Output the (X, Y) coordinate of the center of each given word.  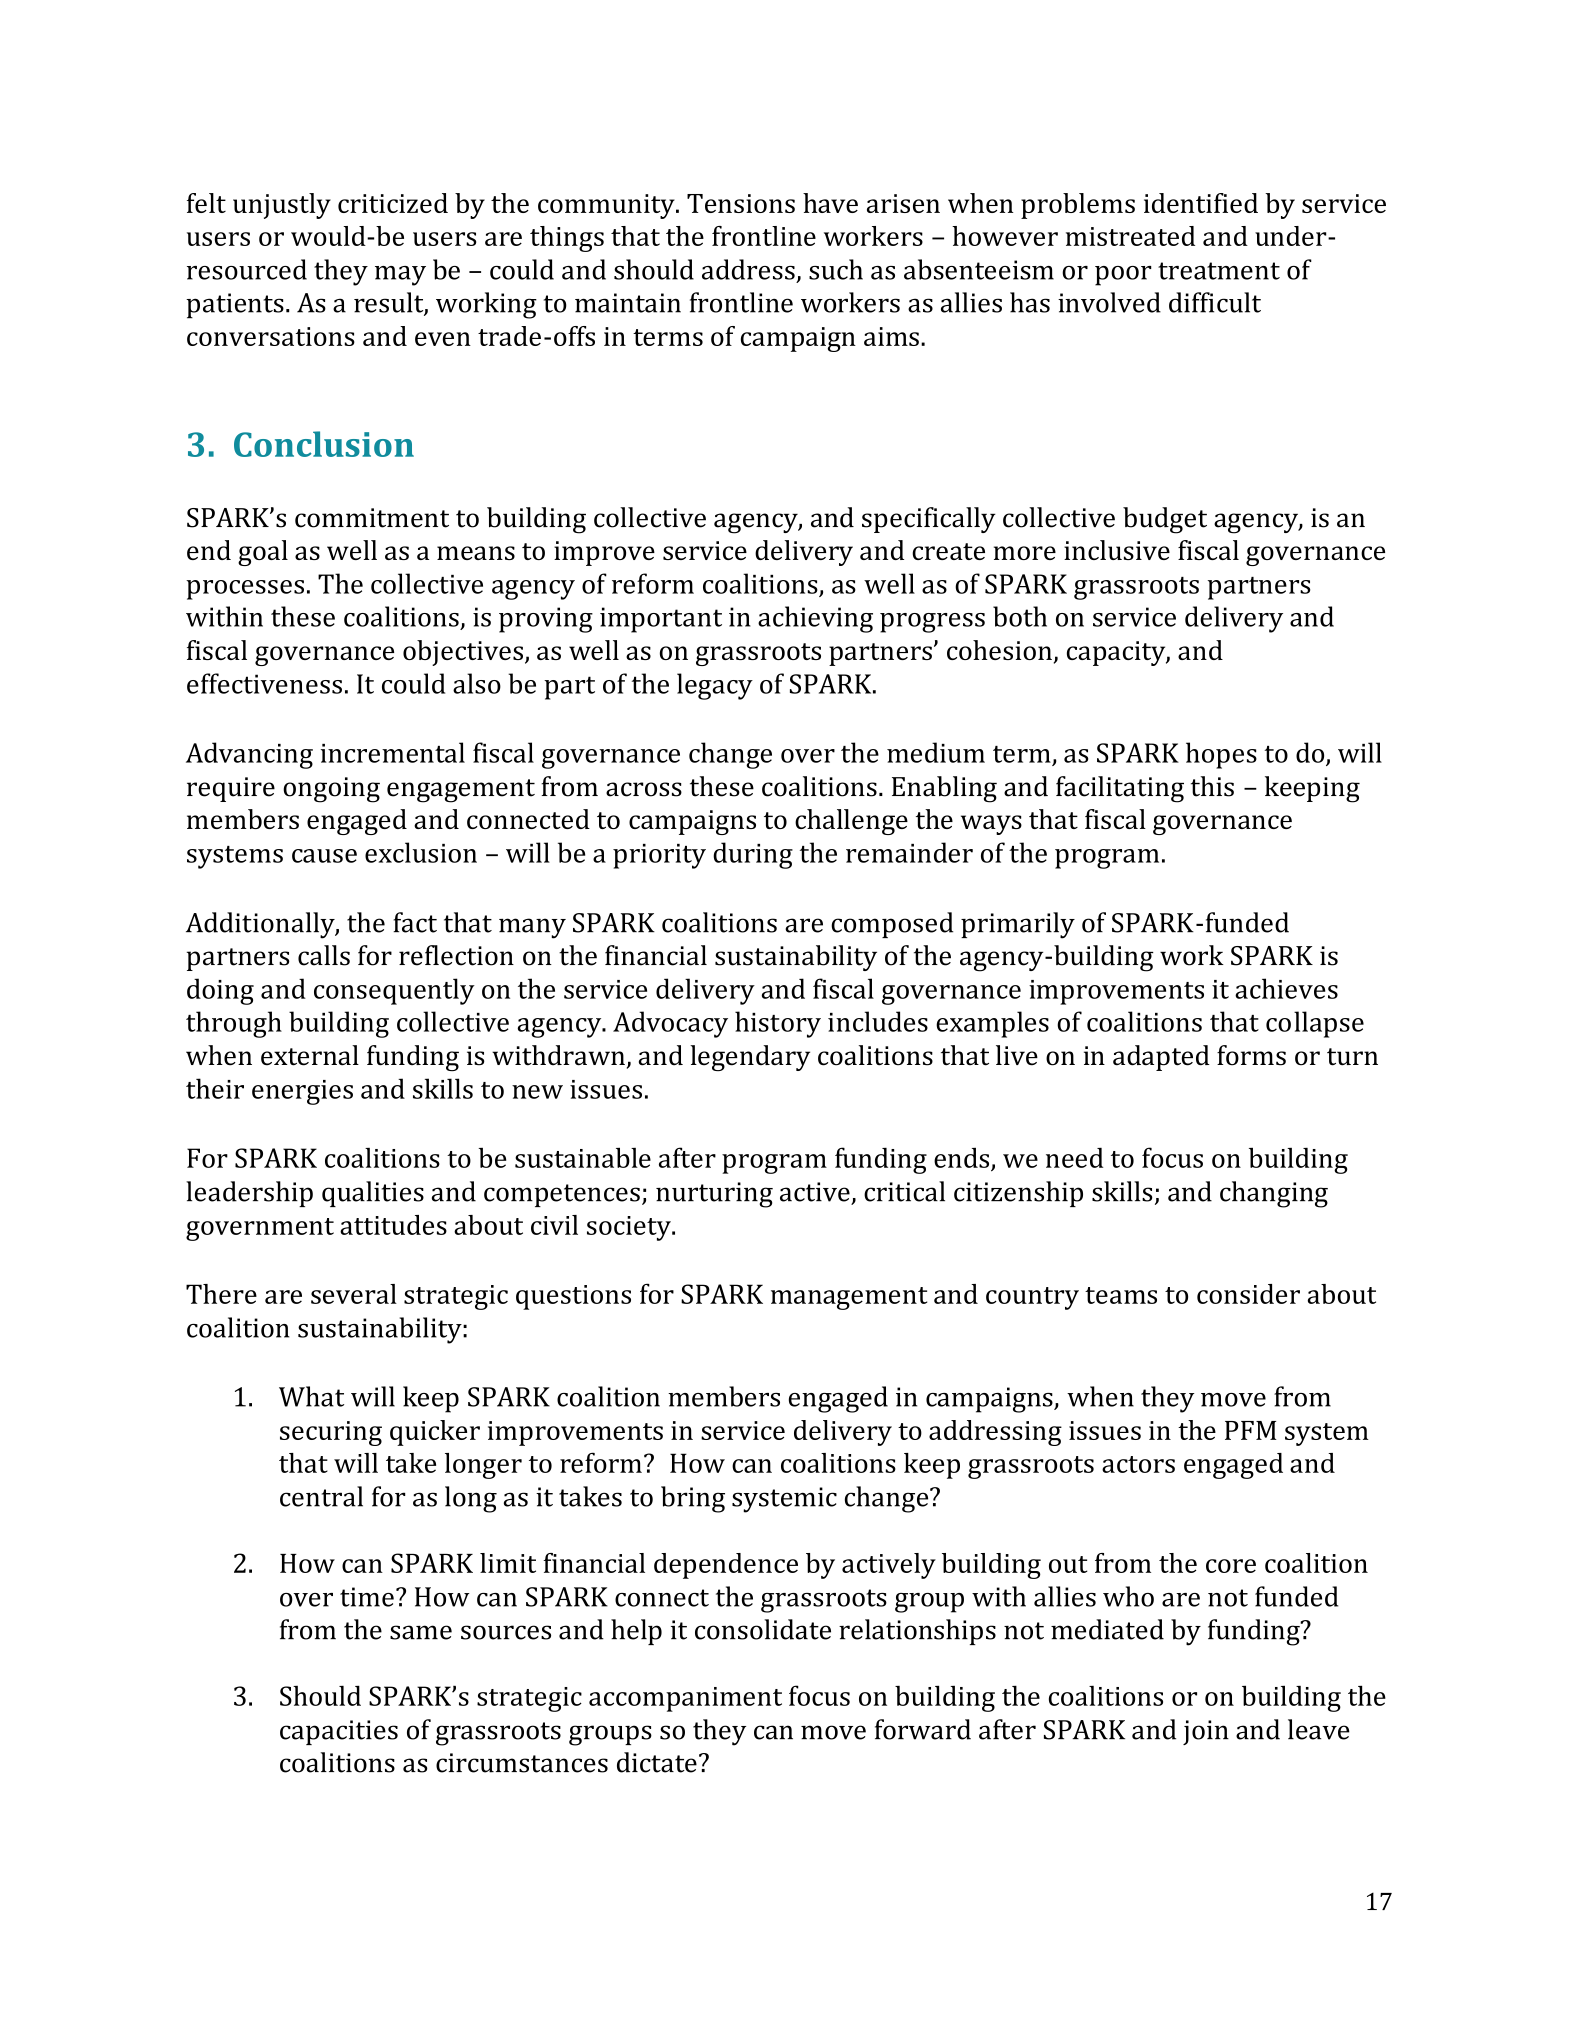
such (836, 269)
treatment (1219, 271)
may (400, 276)
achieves (1286, 988)
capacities (339, 1732)
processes (245, 590)
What (311, 1396)
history (778, 1024)
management (849, 1298)
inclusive (1117, 550)
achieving (815, 619)
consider (1248, 1294)
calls (324, 955)
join (1206, 1732)
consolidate (763, 1629)
